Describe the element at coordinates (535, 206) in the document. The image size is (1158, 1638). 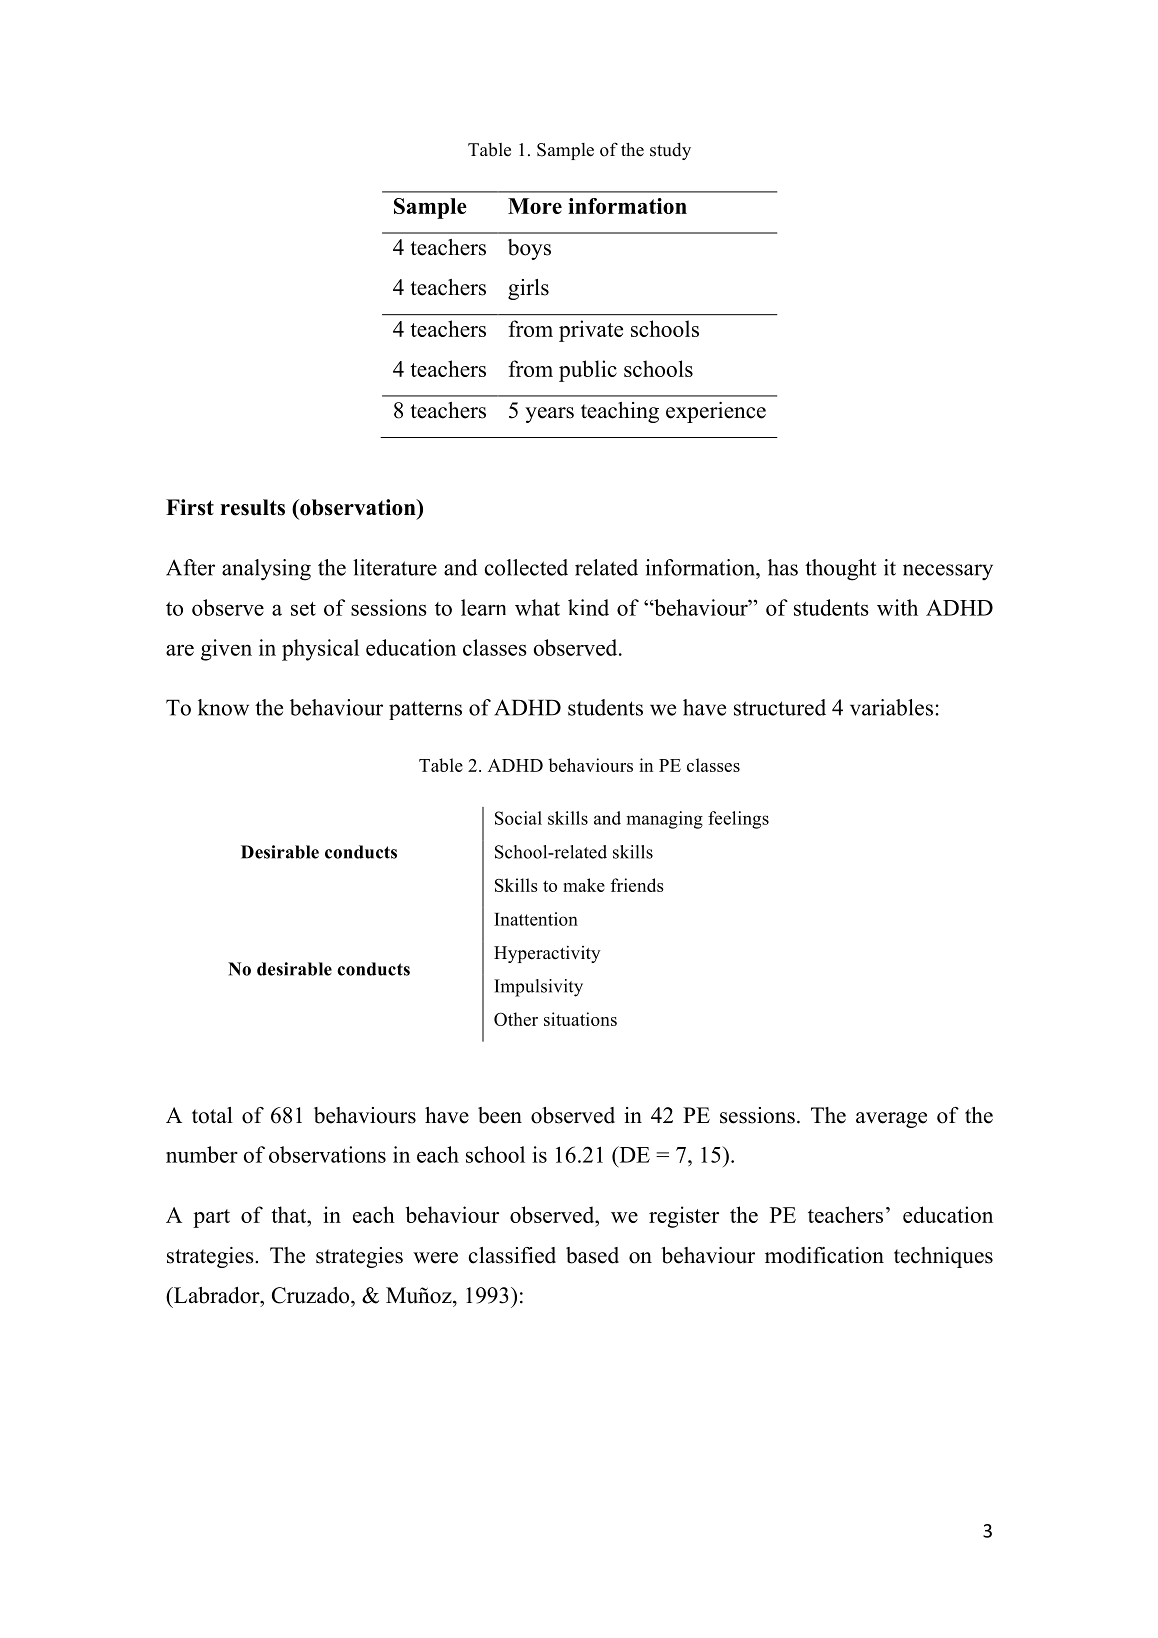
I see `More` at that location.
